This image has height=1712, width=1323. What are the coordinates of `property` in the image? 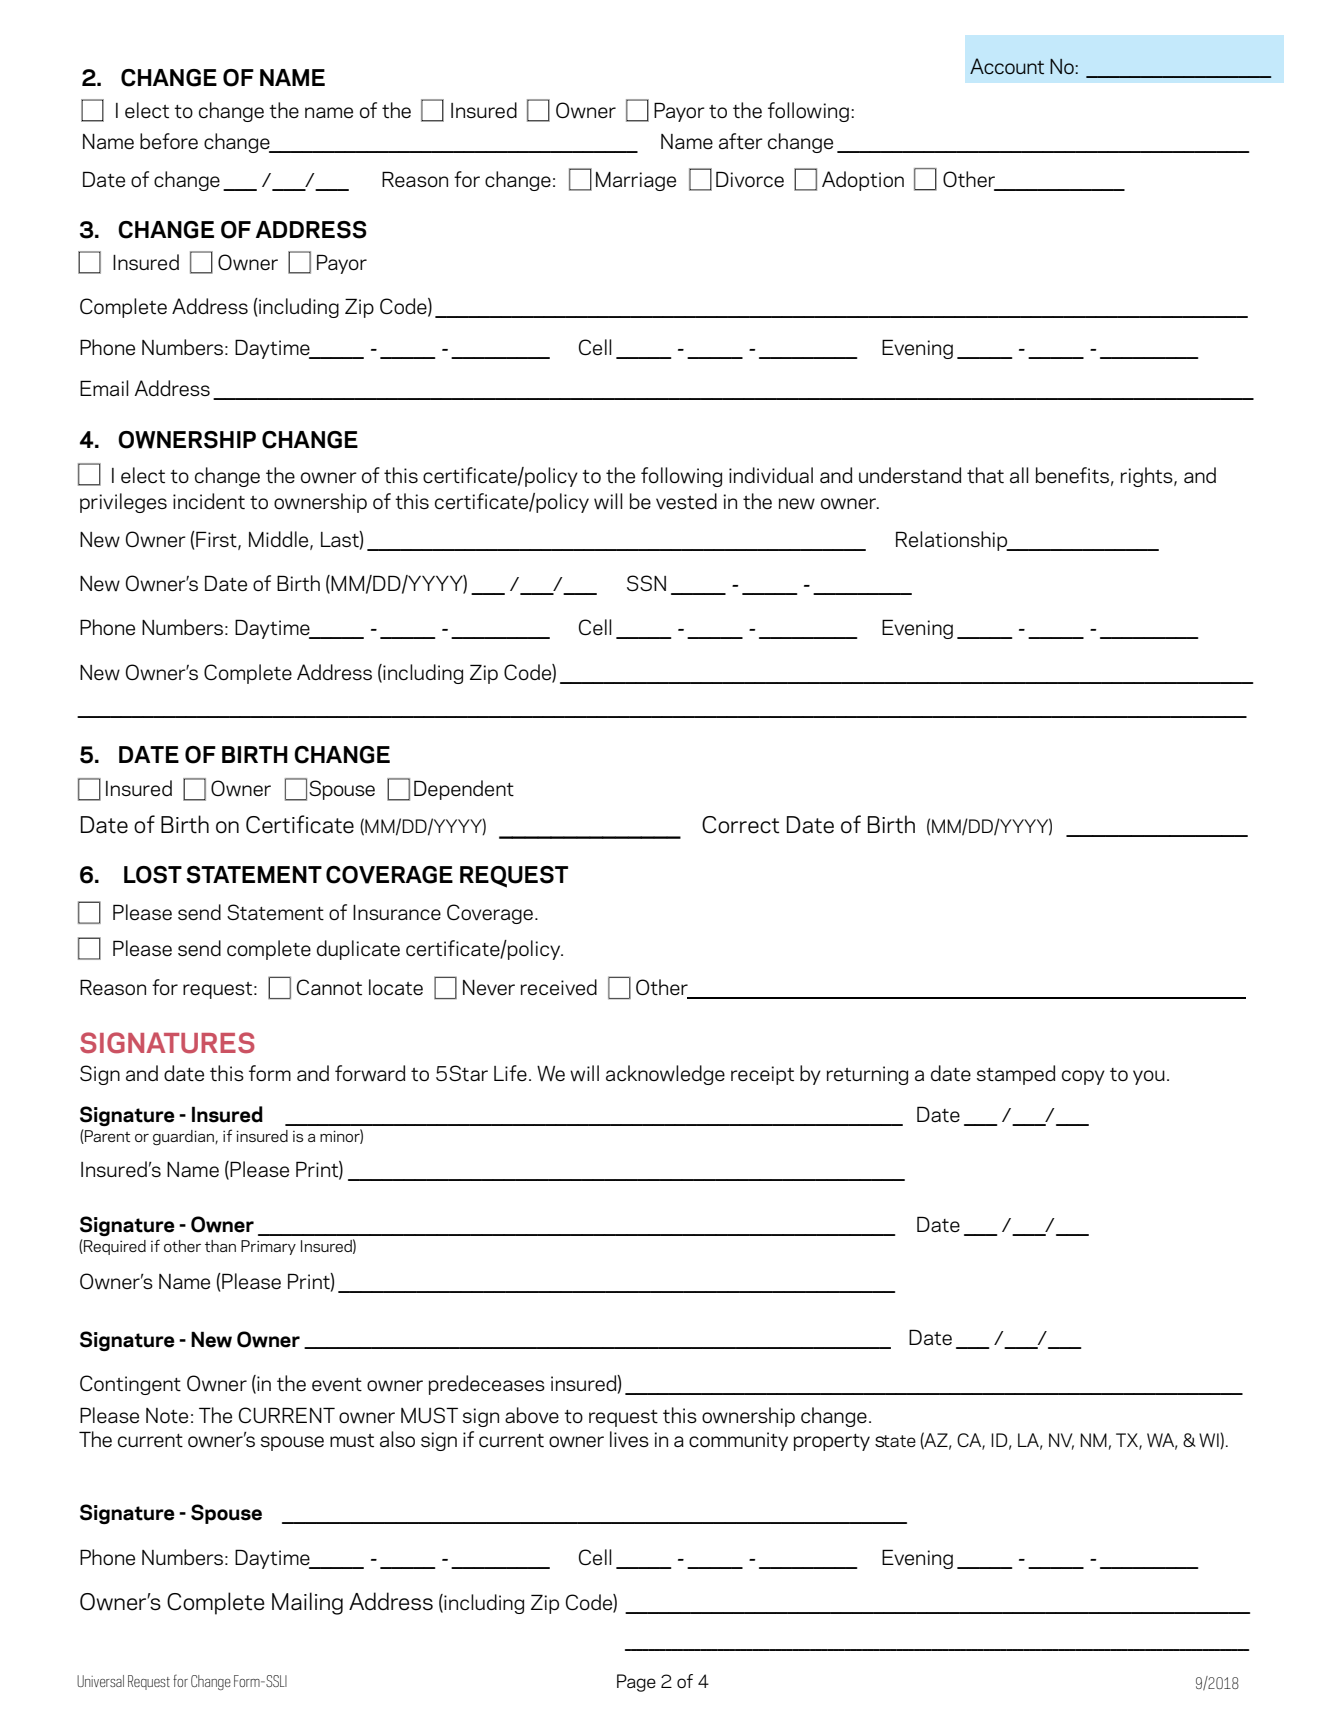 It's located at (832, 1442).
